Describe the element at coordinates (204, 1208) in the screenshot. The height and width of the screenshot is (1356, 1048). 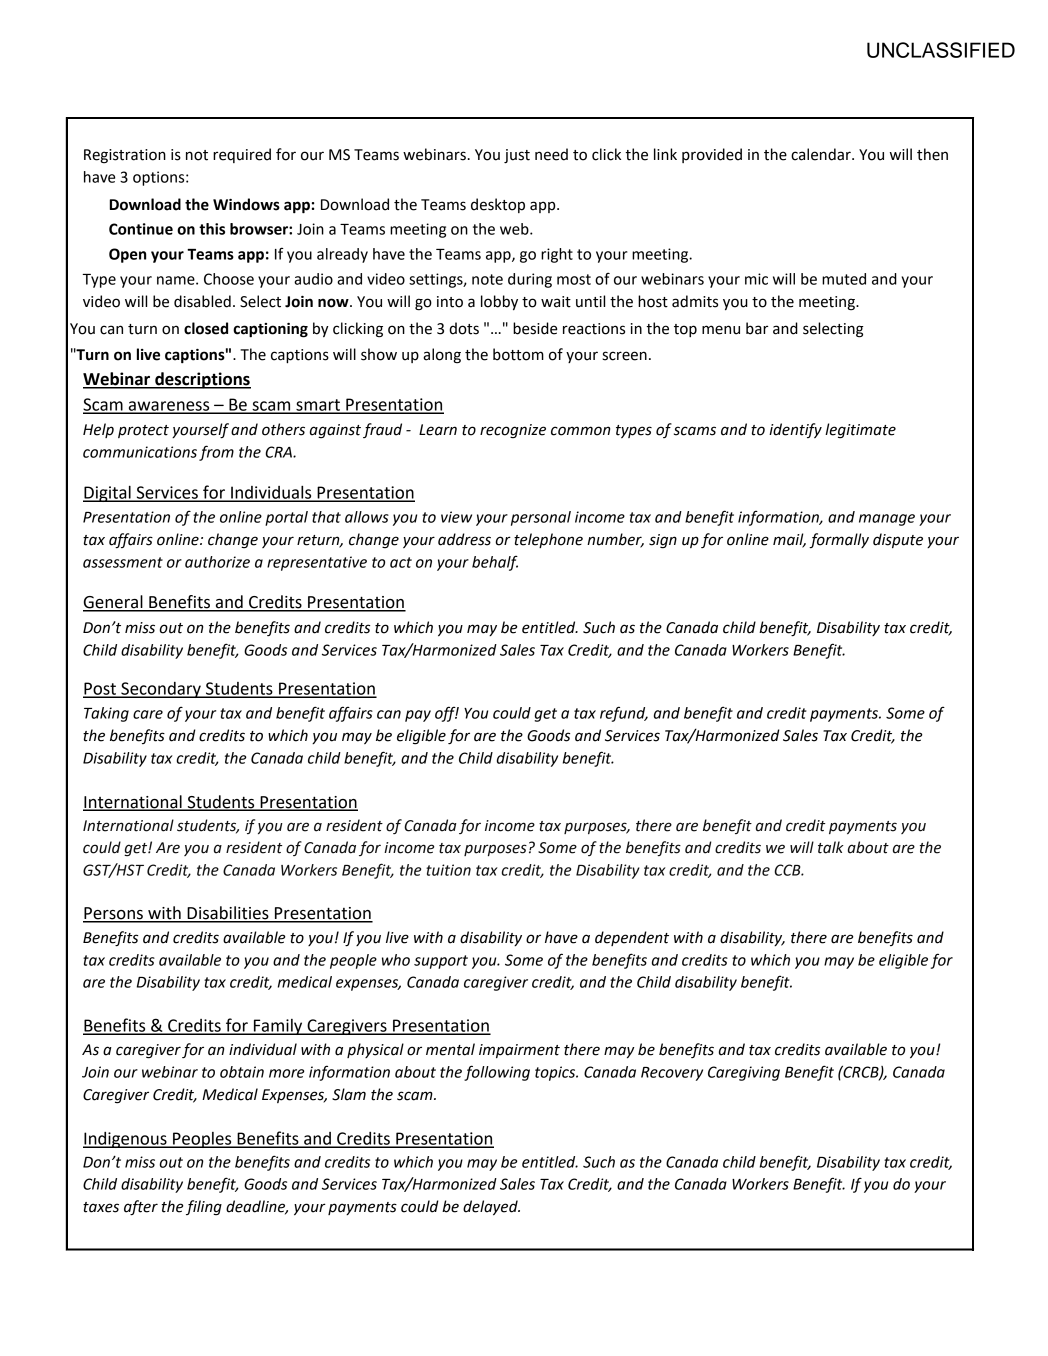
I see `filing` at that location.
